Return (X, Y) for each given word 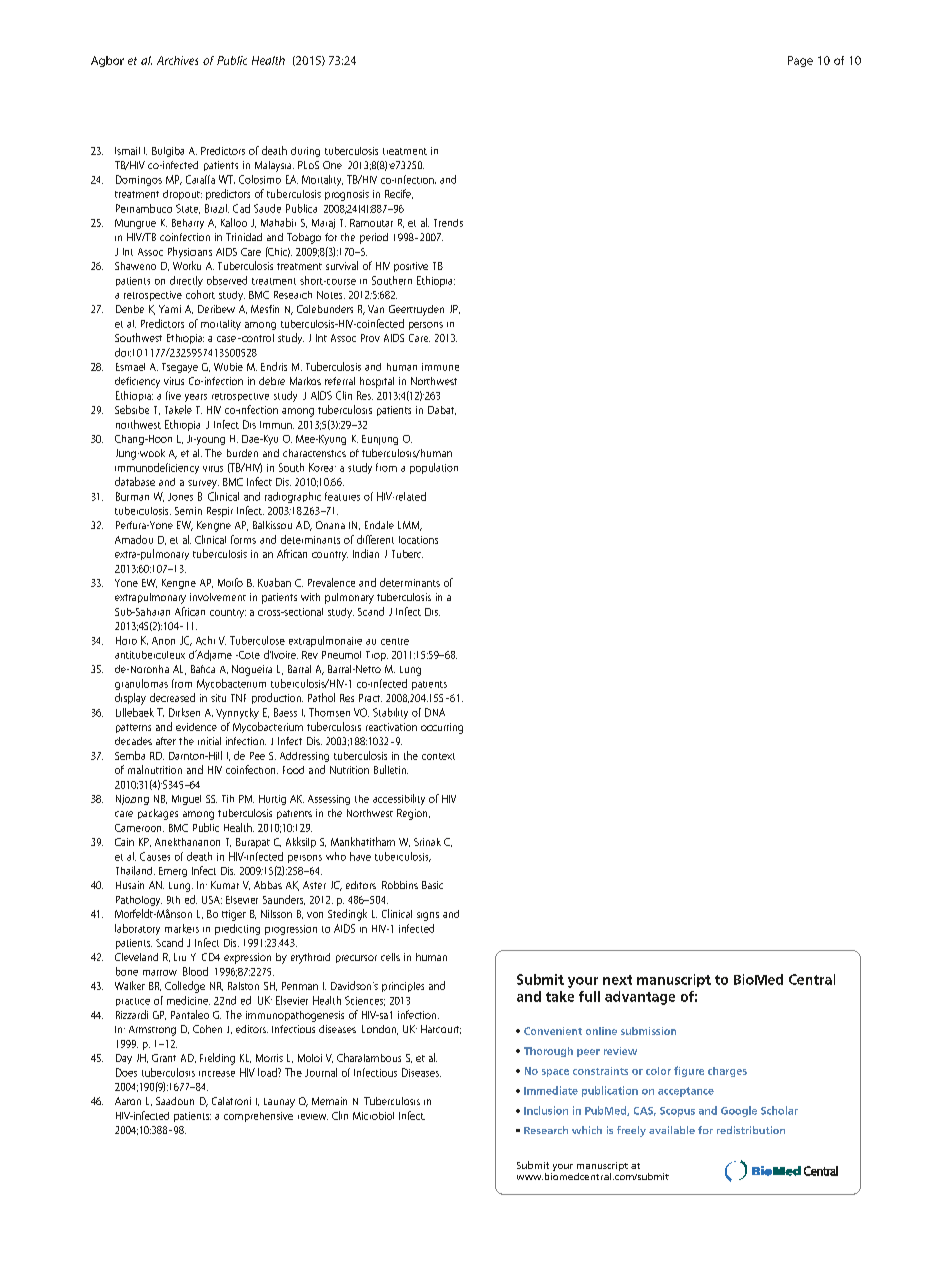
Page (800, 61)
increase (217, 1074)
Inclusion (546, 1110)
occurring (442, 728)
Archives (177, 60)
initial (209, 741)
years (196, 398)
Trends (448, 223)
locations (418, 540)
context (438, 756)
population (434, 468)
